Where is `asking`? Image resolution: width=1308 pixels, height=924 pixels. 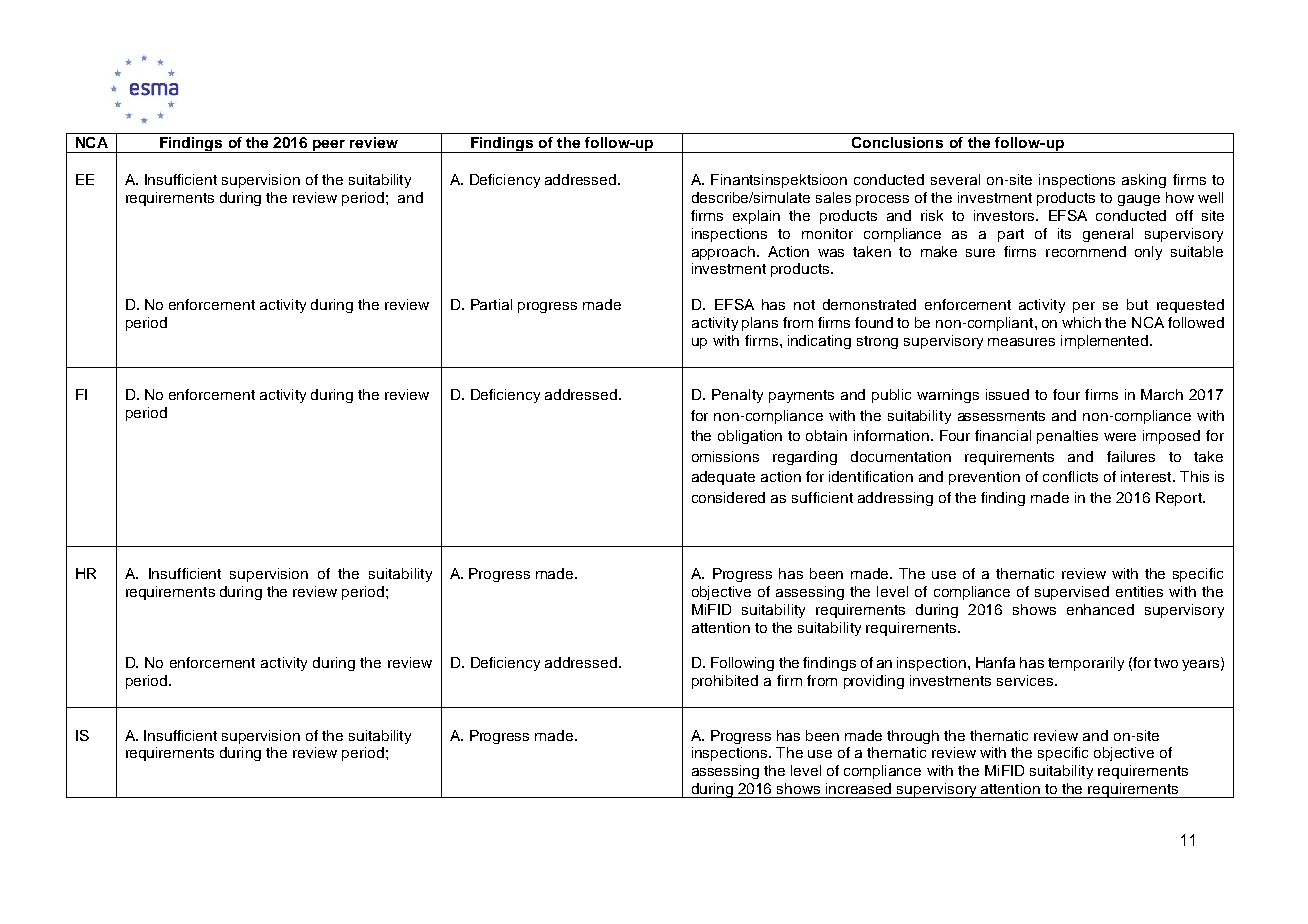
asking is located at coordinates (1144, 181).
